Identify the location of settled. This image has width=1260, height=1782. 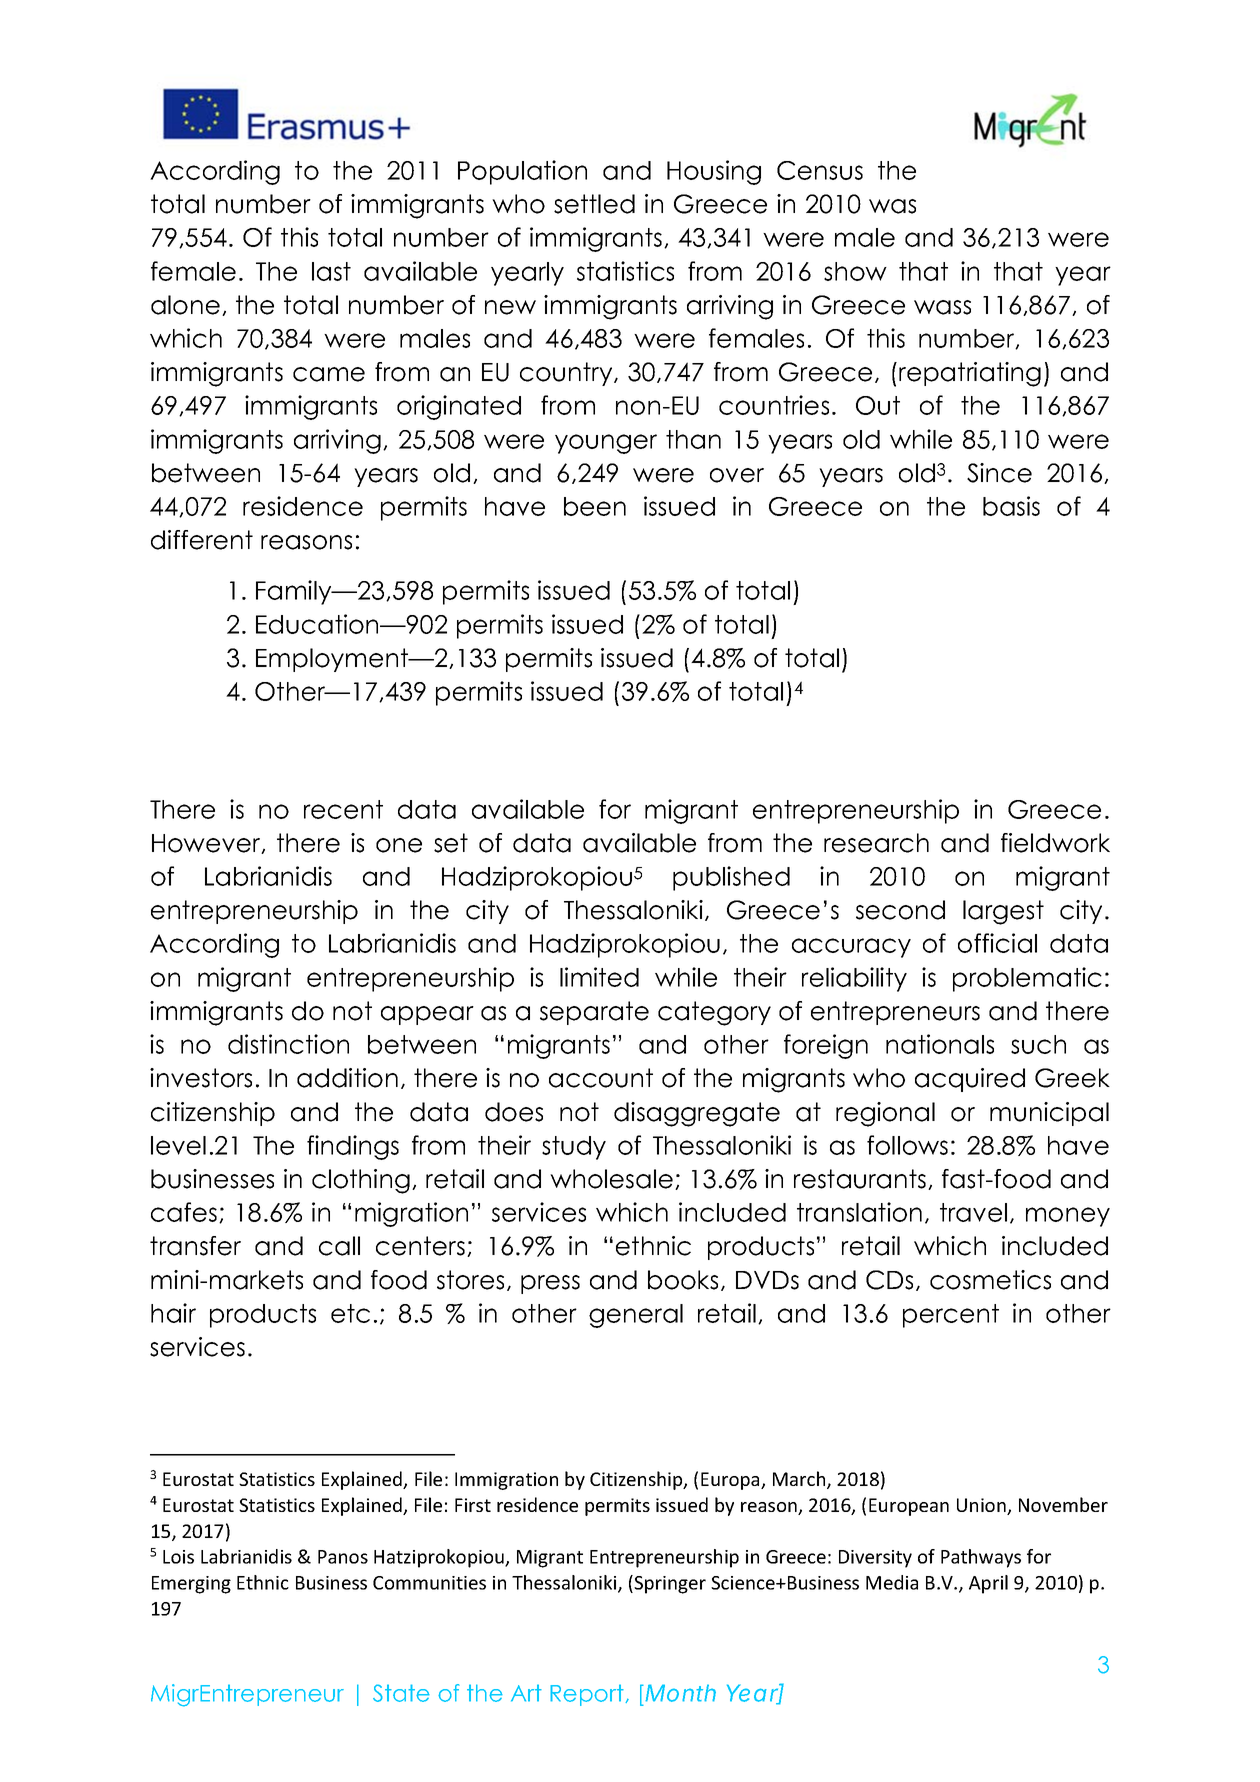
(594, 204).
